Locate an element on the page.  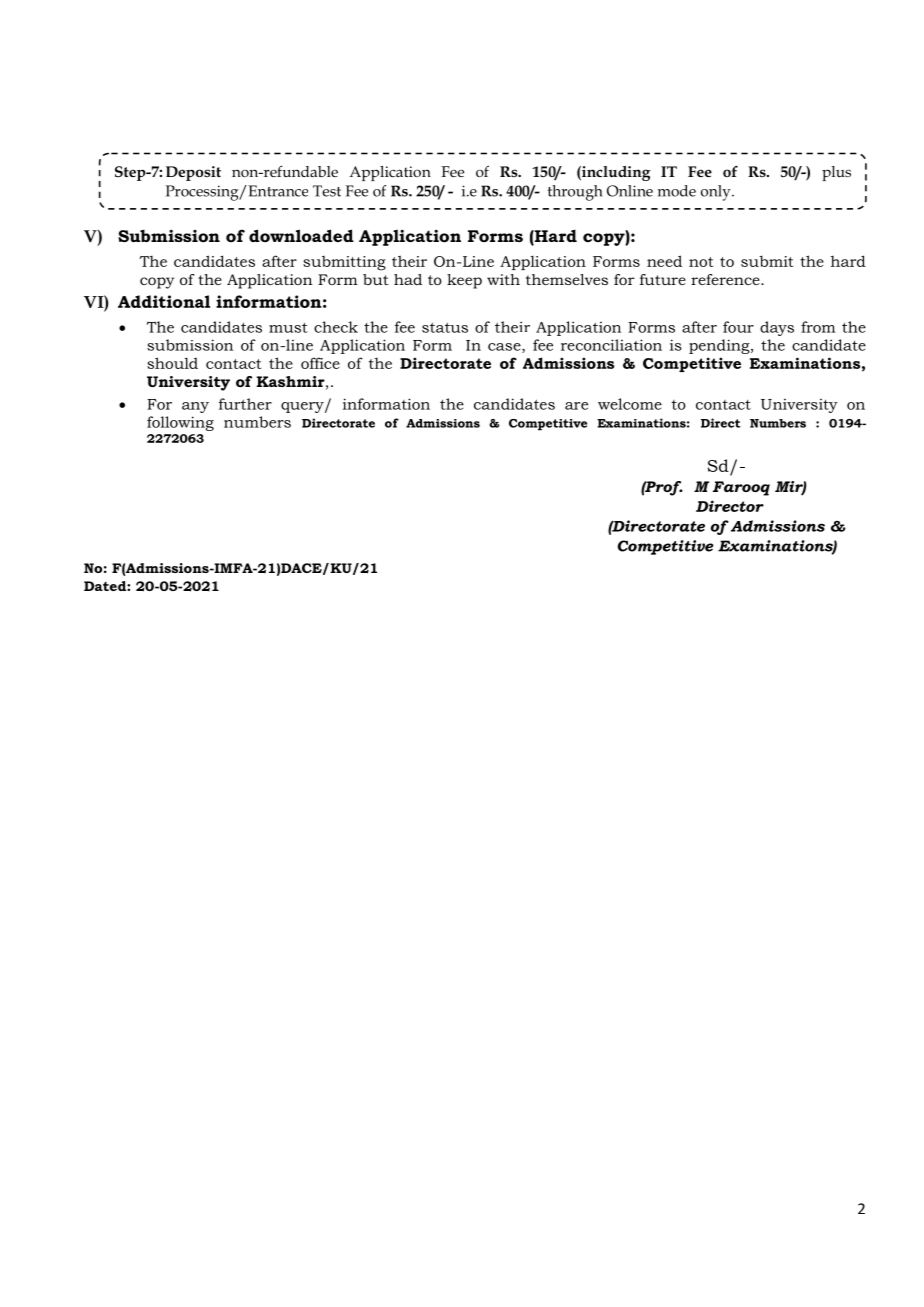
status is located at coordinates (445, 327).
